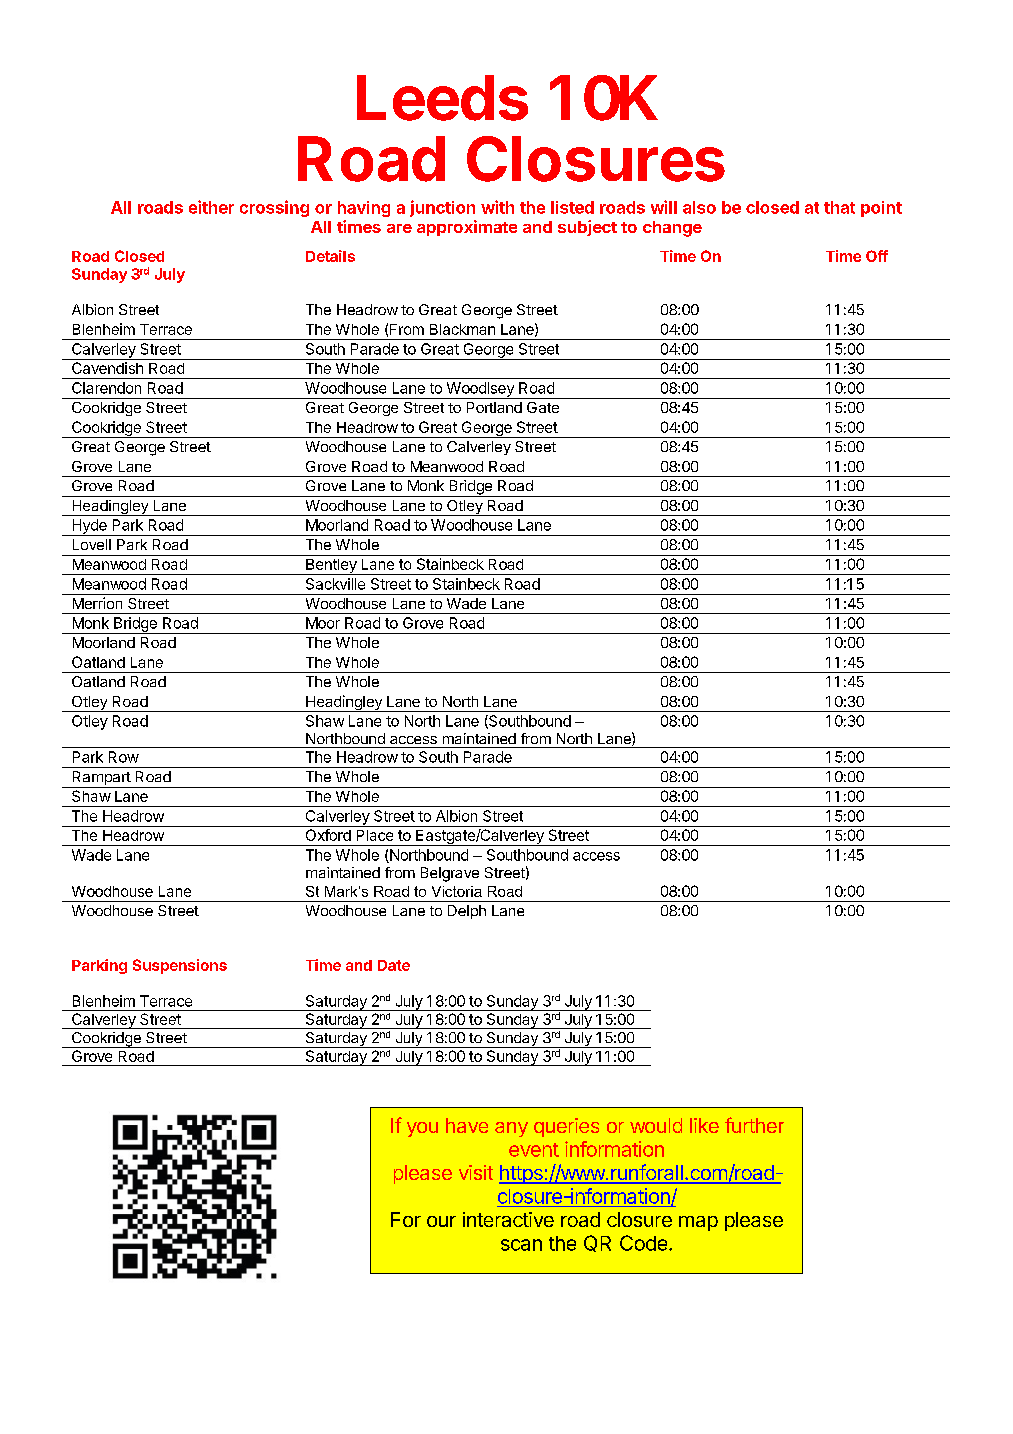 Image resolution: width=1013 pixels, height=1434 pixels. I want to click on Portland, so click(494, 407).
